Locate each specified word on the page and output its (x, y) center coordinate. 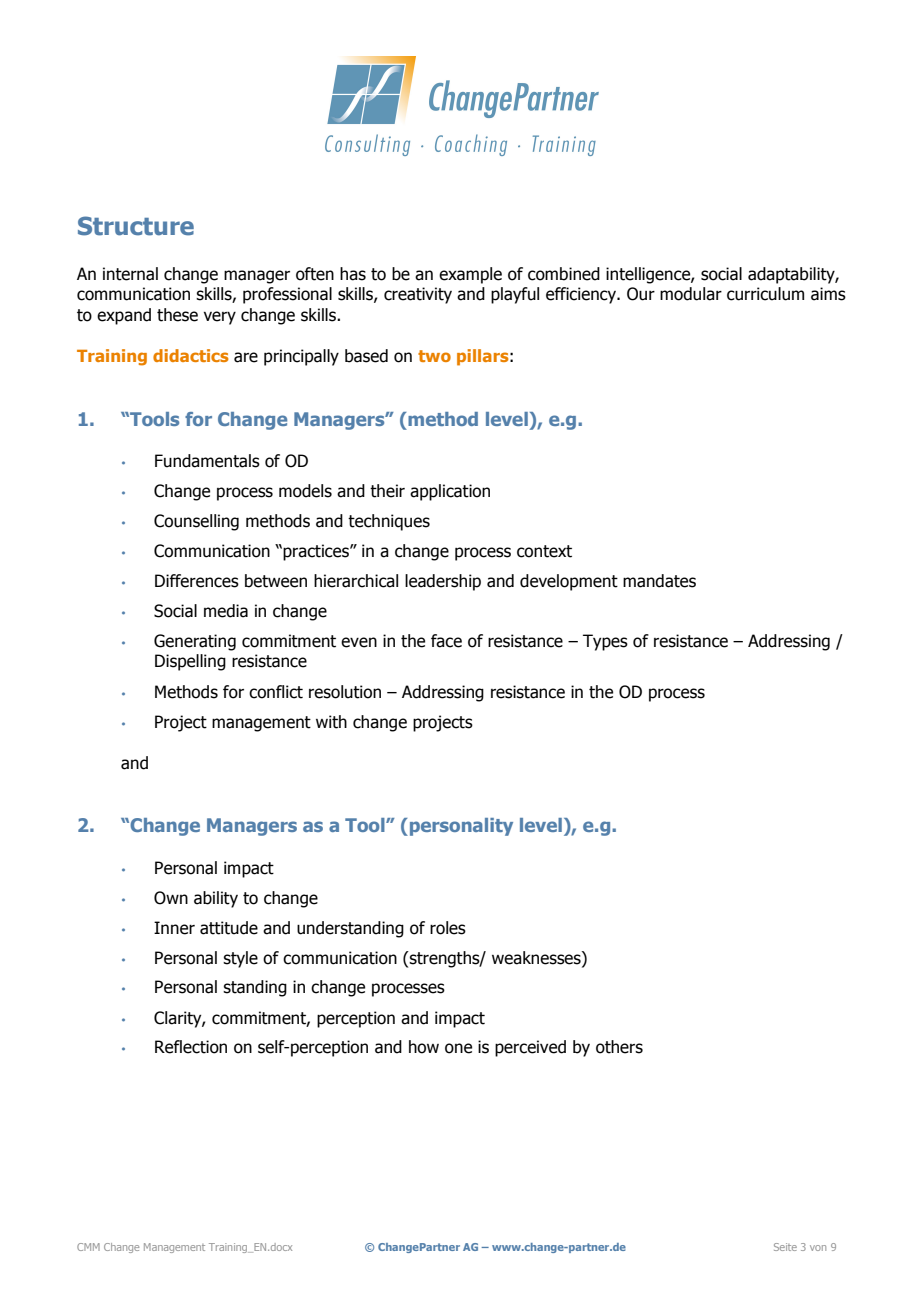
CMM (88, 1247)
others (619, 1047)
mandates (659, 581)
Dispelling (190, 662)
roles (448, 928)
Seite (785, 1247)
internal (130, 274)
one (458, 1048)
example (470, 275)
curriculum (765, 294)
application (450, 492)
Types (605, 642)
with (331, 722)
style (240, 959)
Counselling (196, 522)
